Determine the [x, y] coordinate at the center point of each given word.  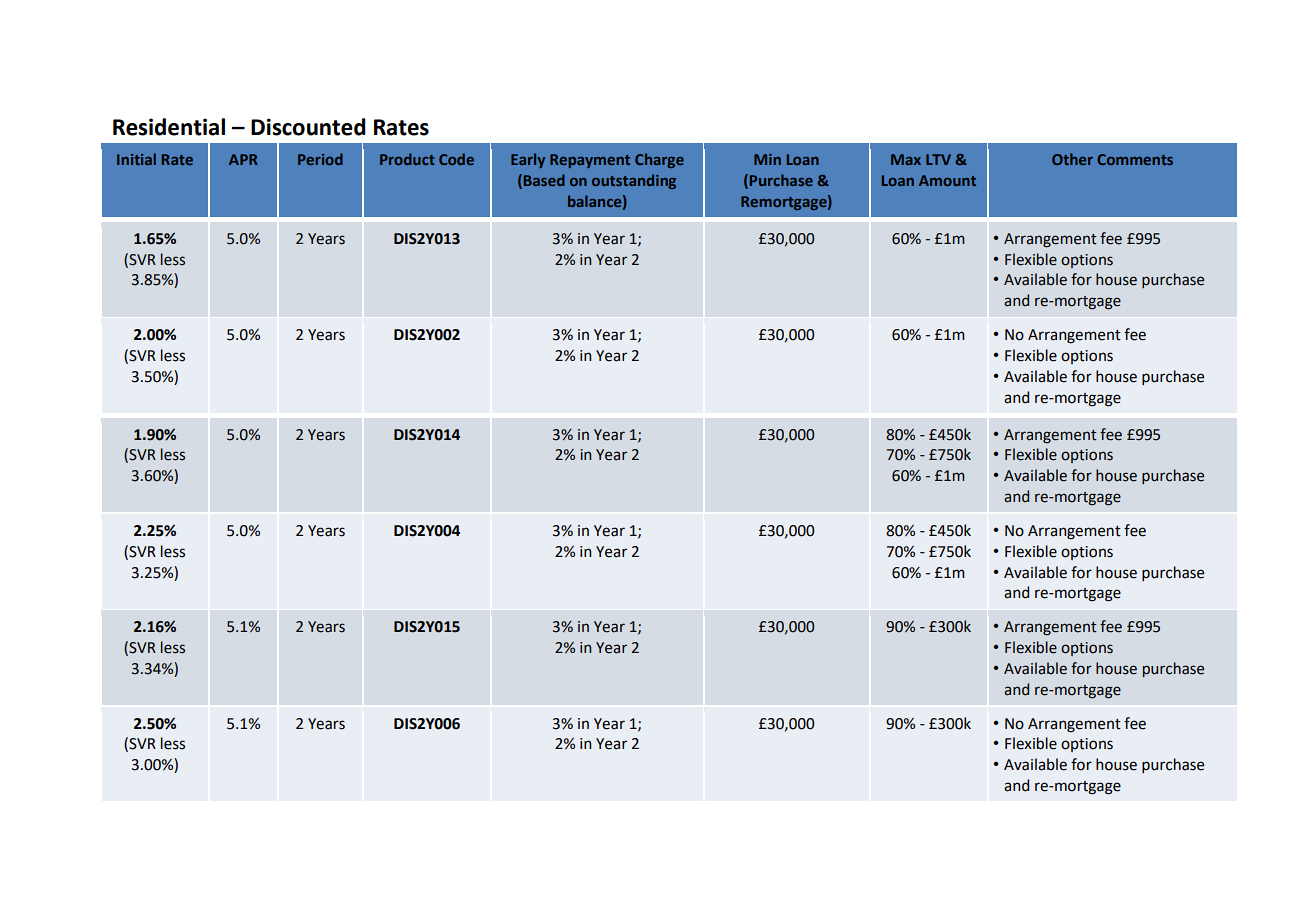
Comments [1135, 159]
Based [544, 180]
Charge [659, 160]
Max [906, 159]
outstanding [634, 181]
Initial [136, 159]
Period [320, 159]
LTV [938, 159]
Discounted [308, 127]
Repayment [590, 161]
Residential [169, 127]
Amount [947, 180]
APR [243, 159]
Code [456, 159]
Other [1072, 159]
